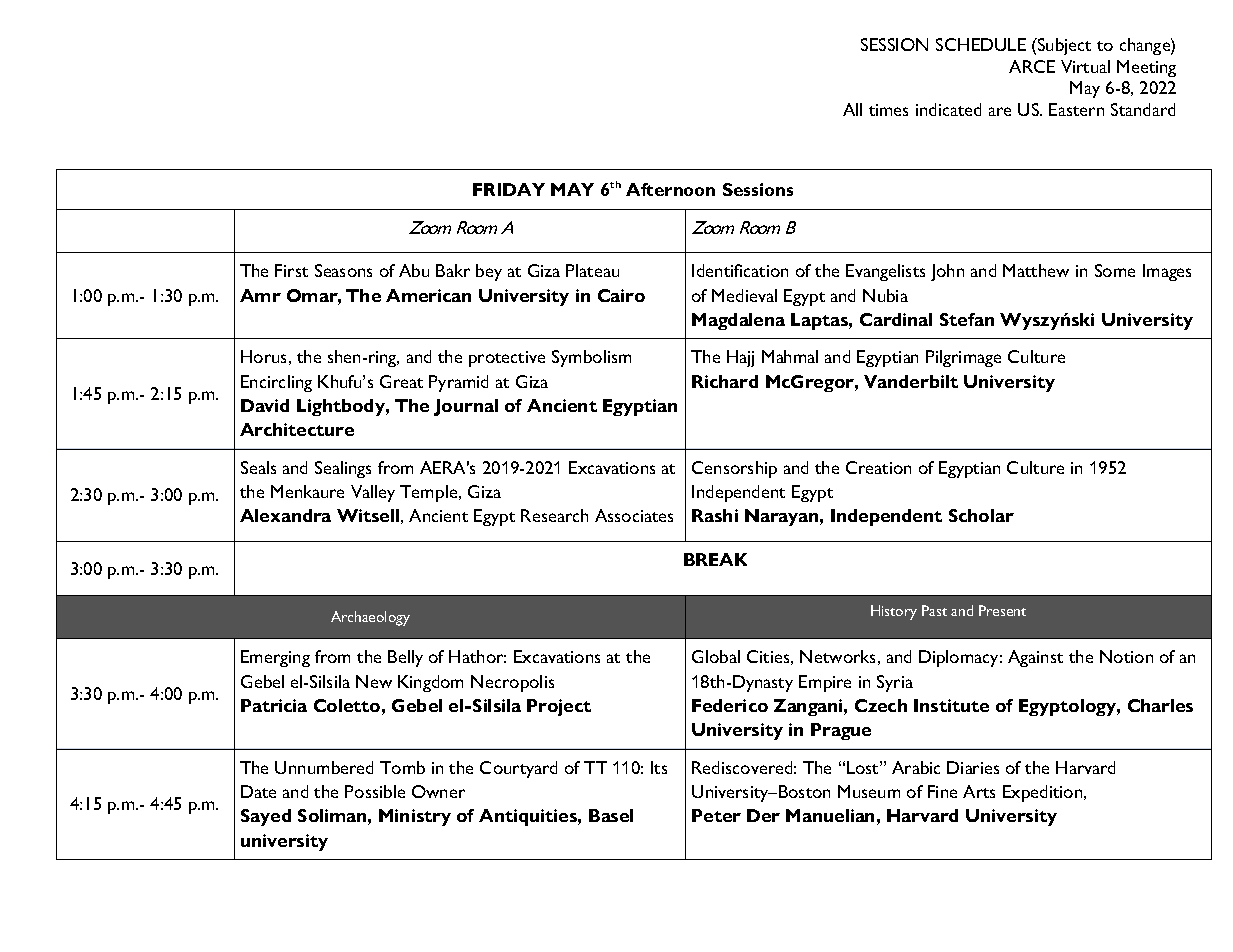  Describe the element at coordinates (734, 469) in the screenshot. I see `Censorship` at that location.
